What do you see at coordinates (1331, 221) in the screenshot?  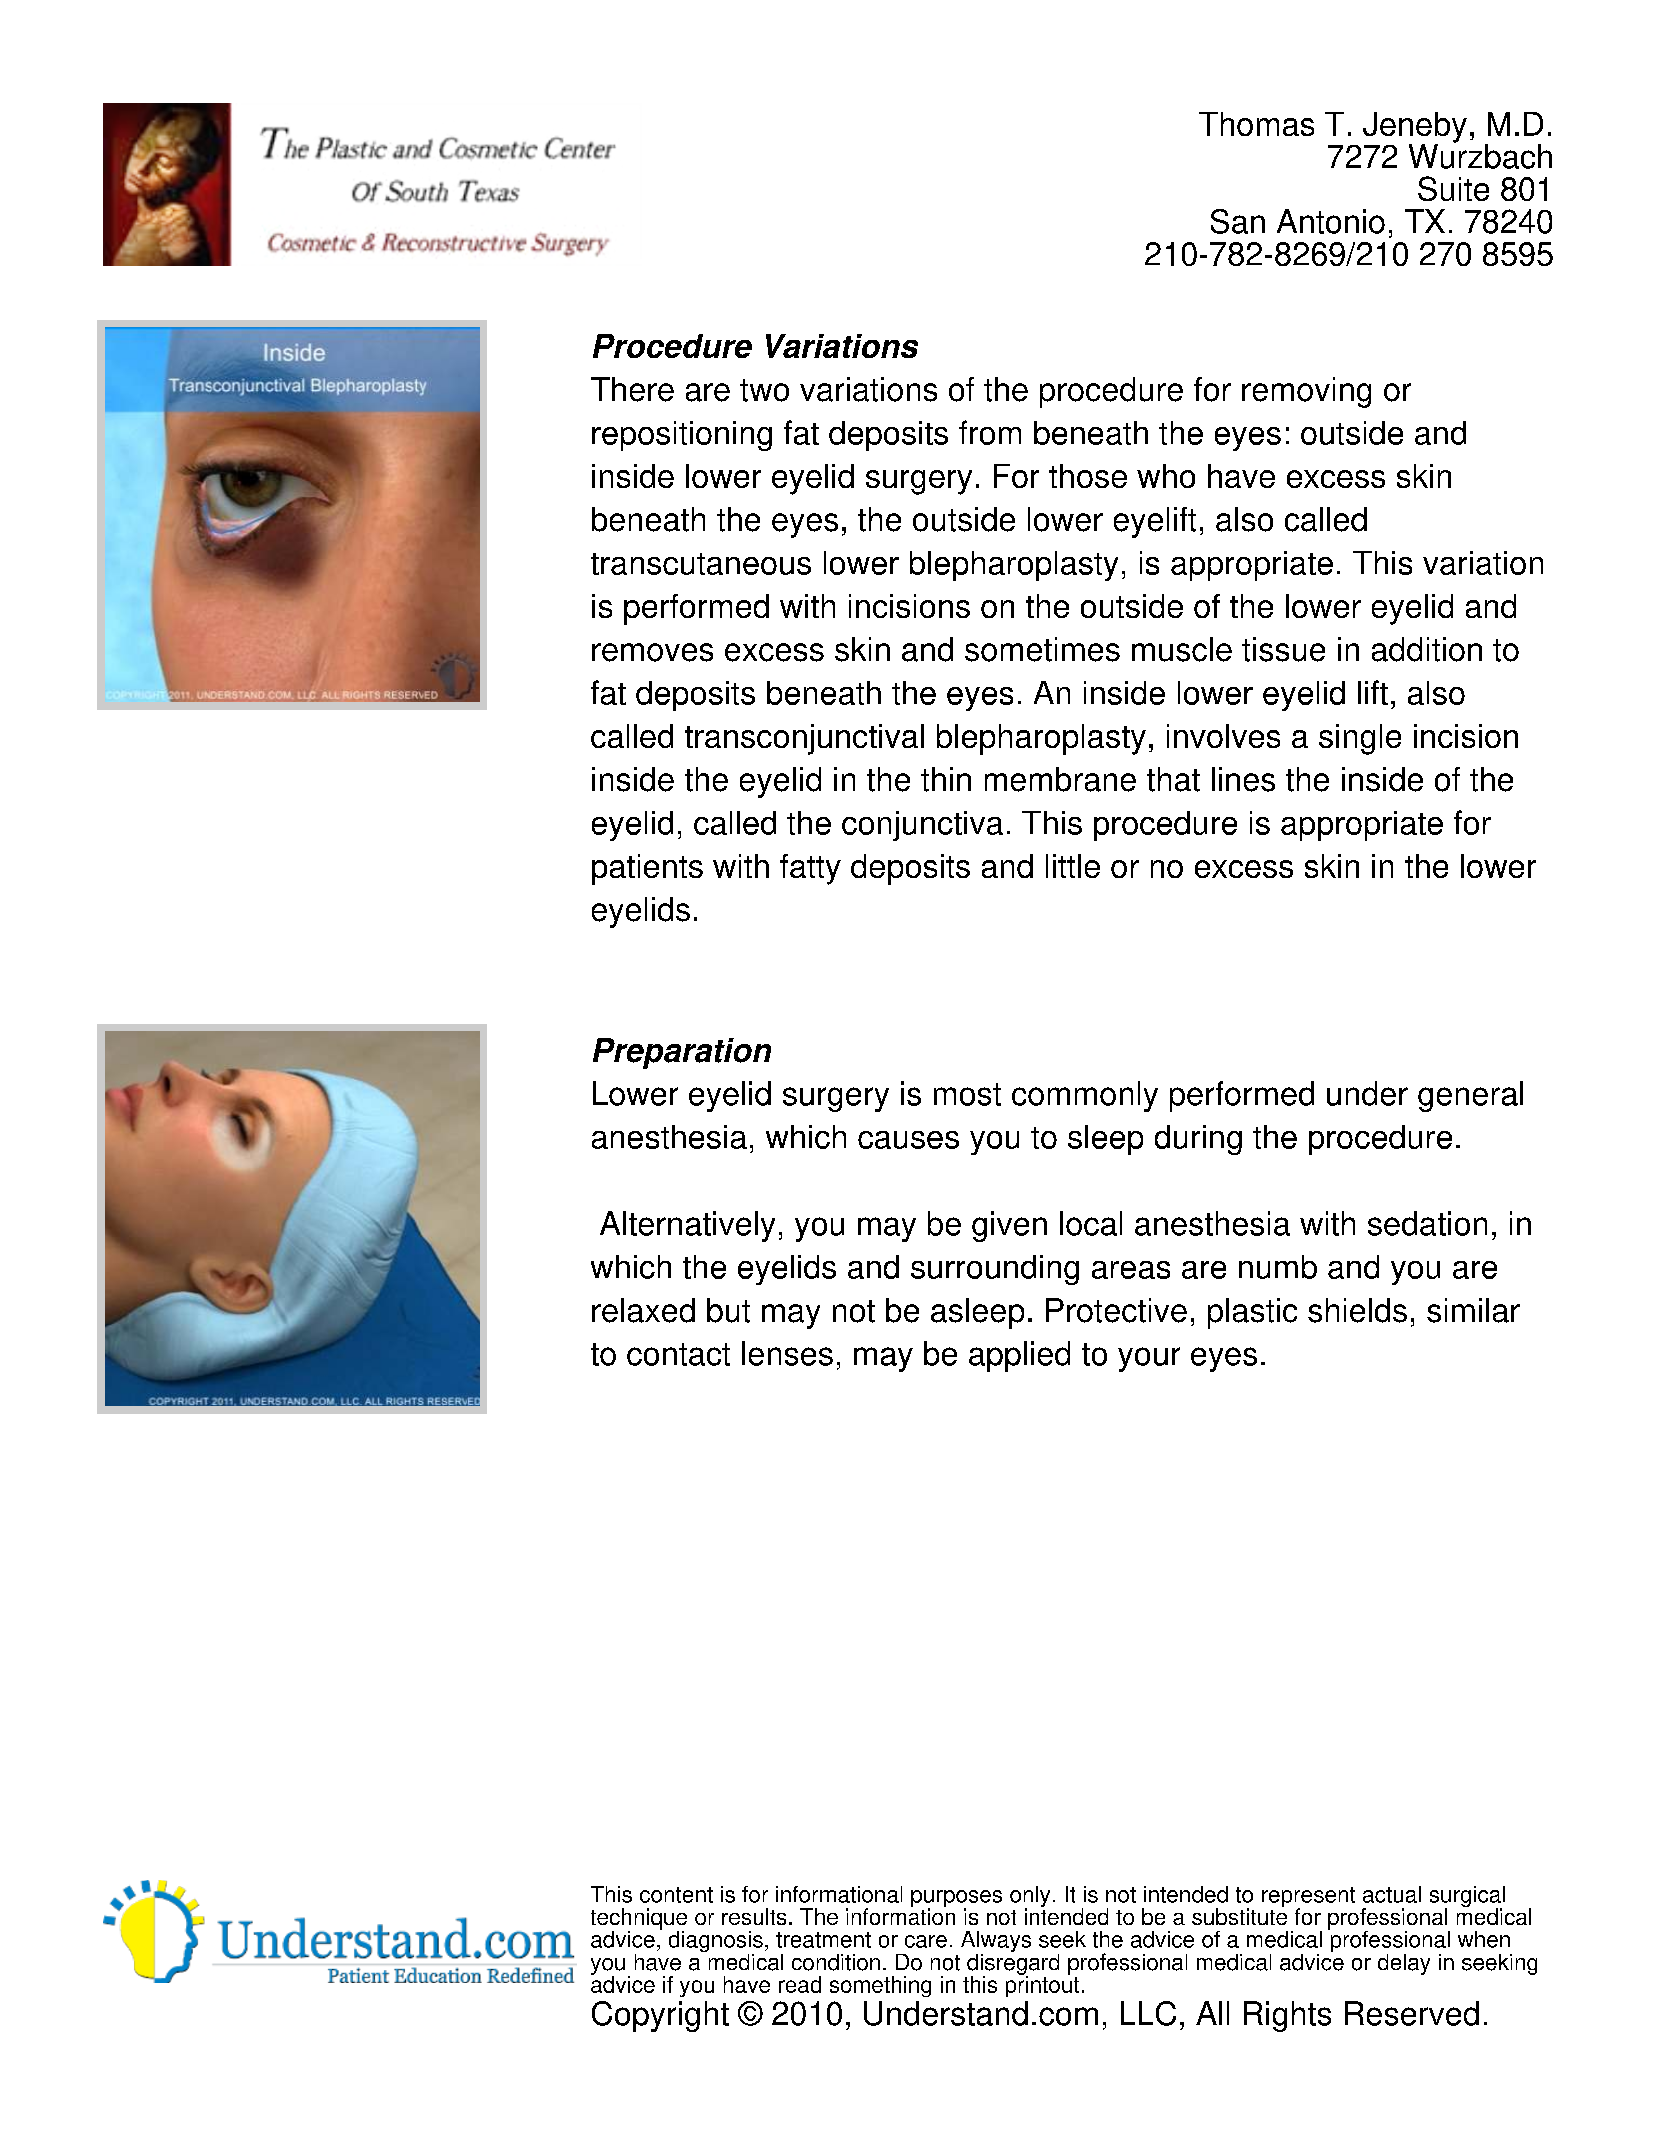 I see `Antonio` at bounding box center [1331, 221].
